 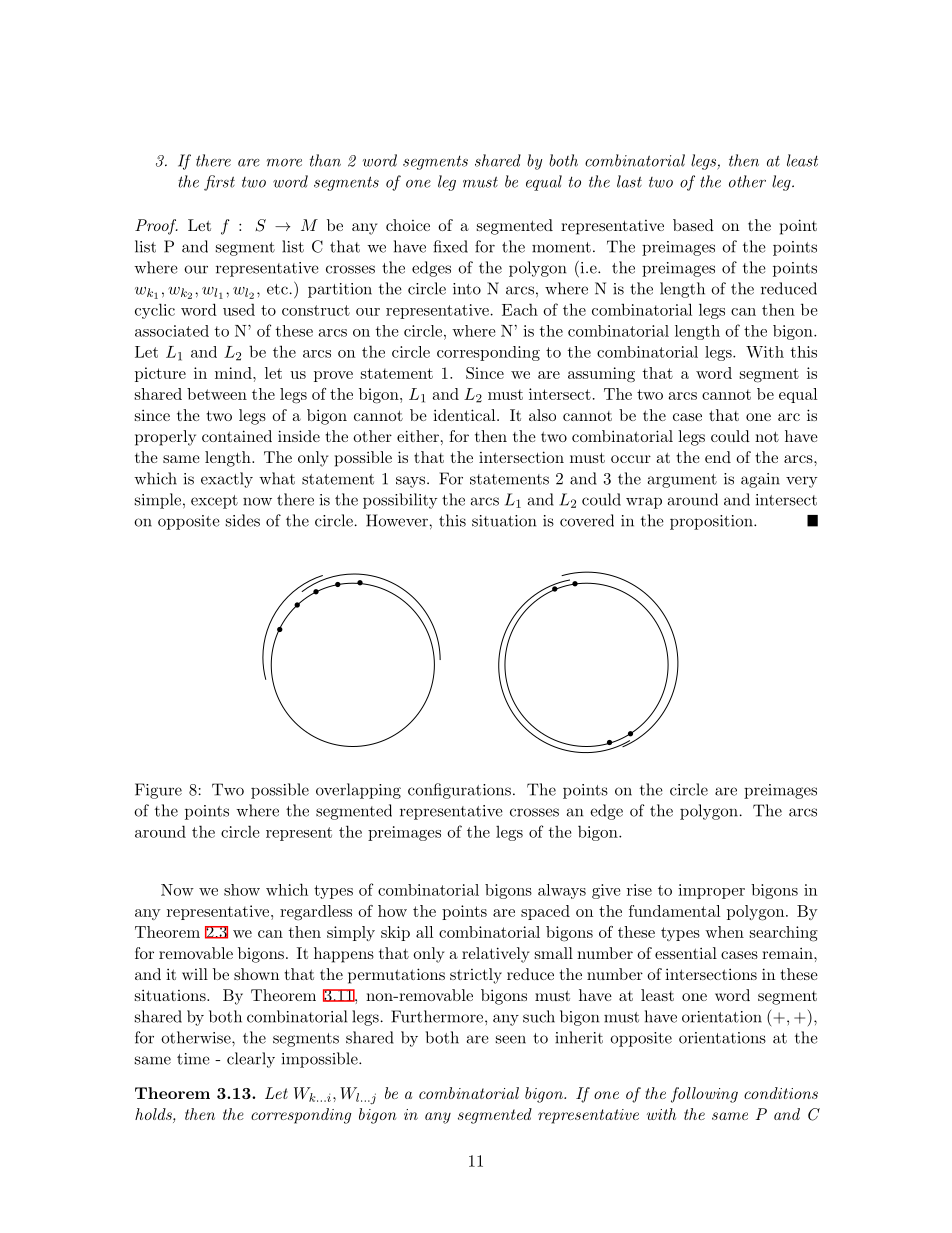 I want to click on based, so click(x=693, y=225).
